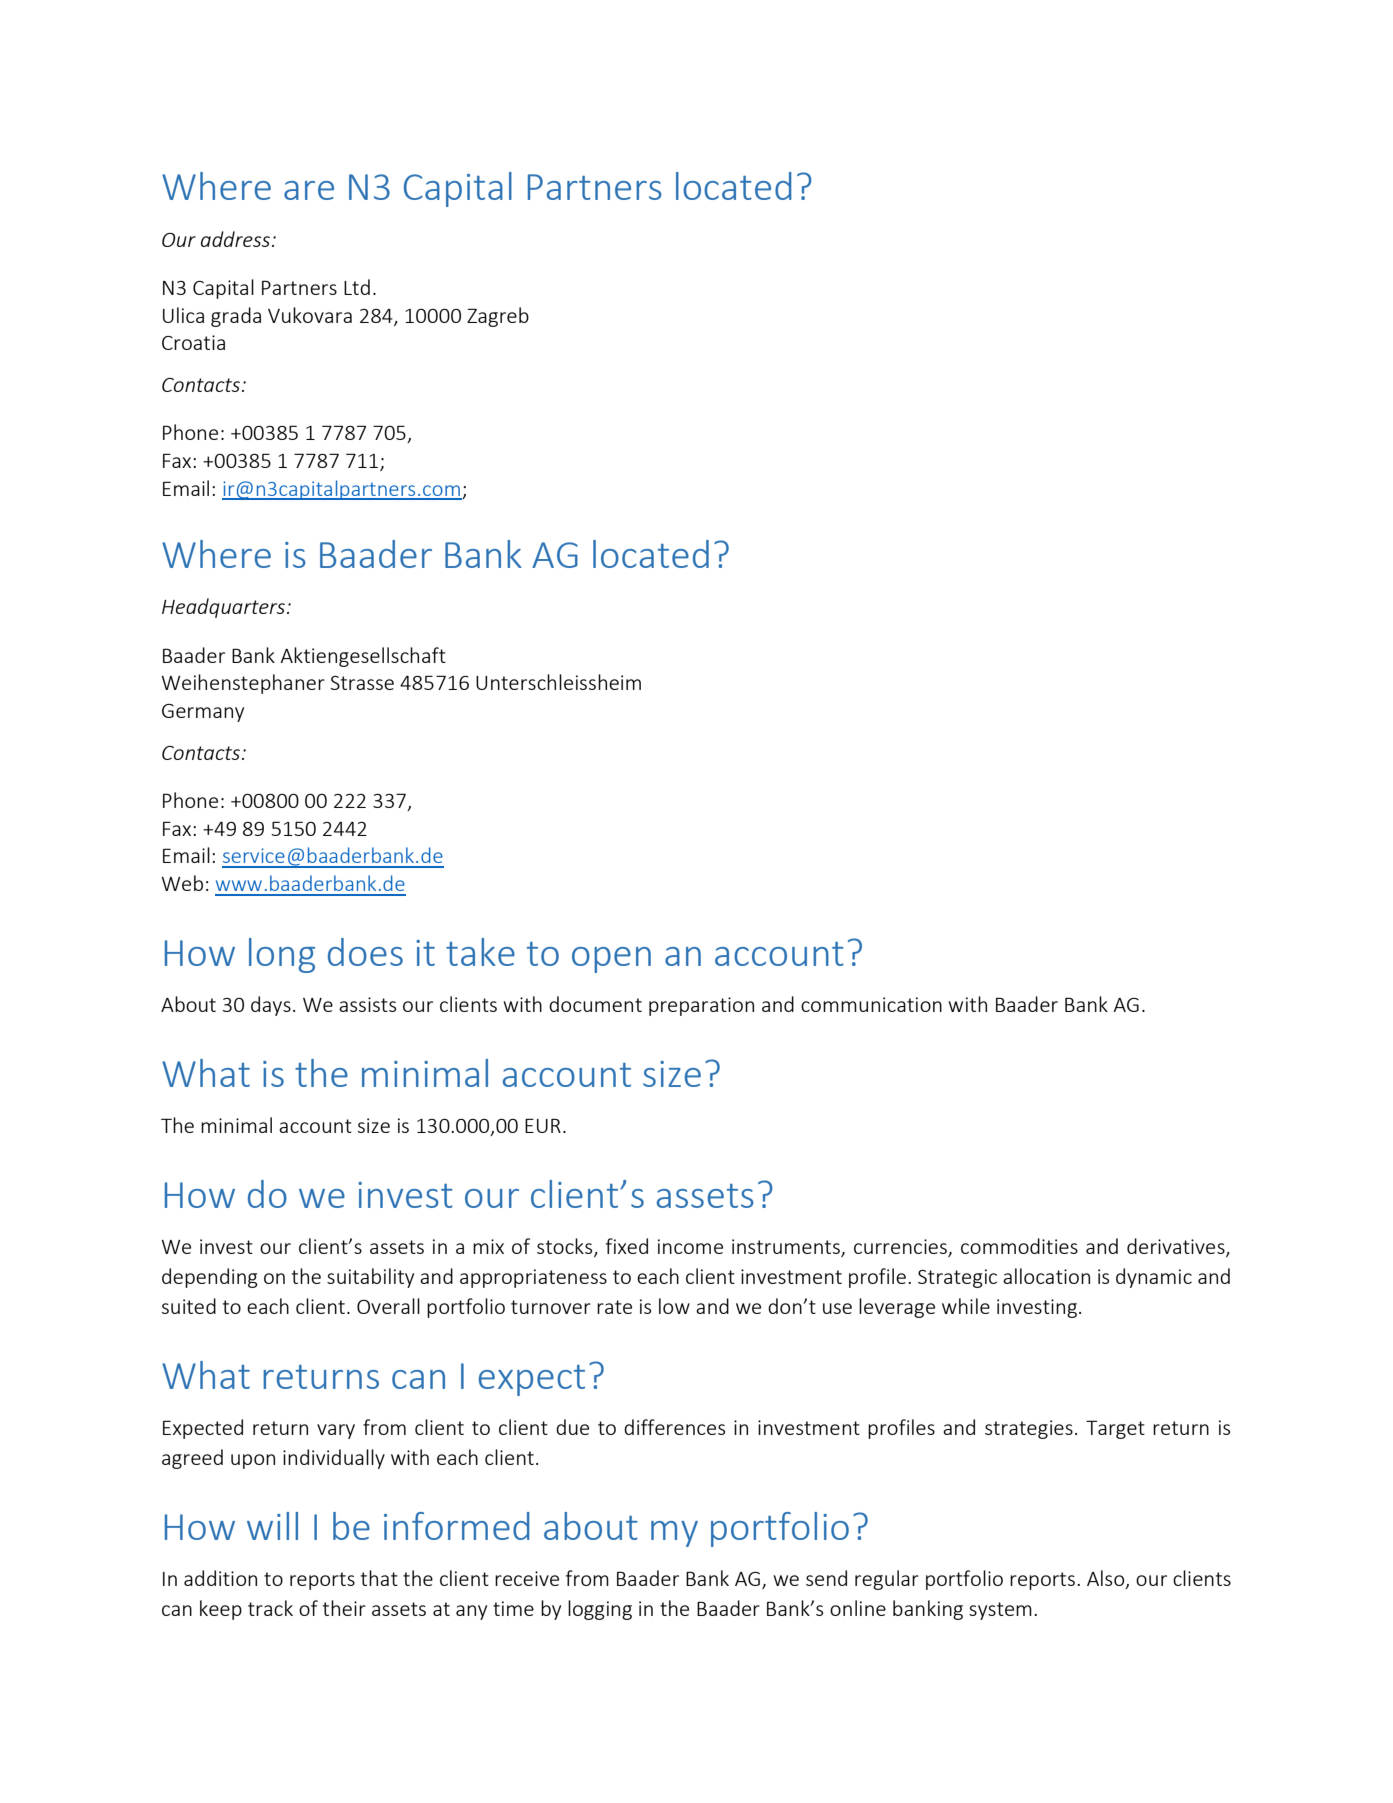 The height and width of the page is (1803, 1393). Describe the element at coordinates (203, 713) in the page. I see `Germany` at that location.
